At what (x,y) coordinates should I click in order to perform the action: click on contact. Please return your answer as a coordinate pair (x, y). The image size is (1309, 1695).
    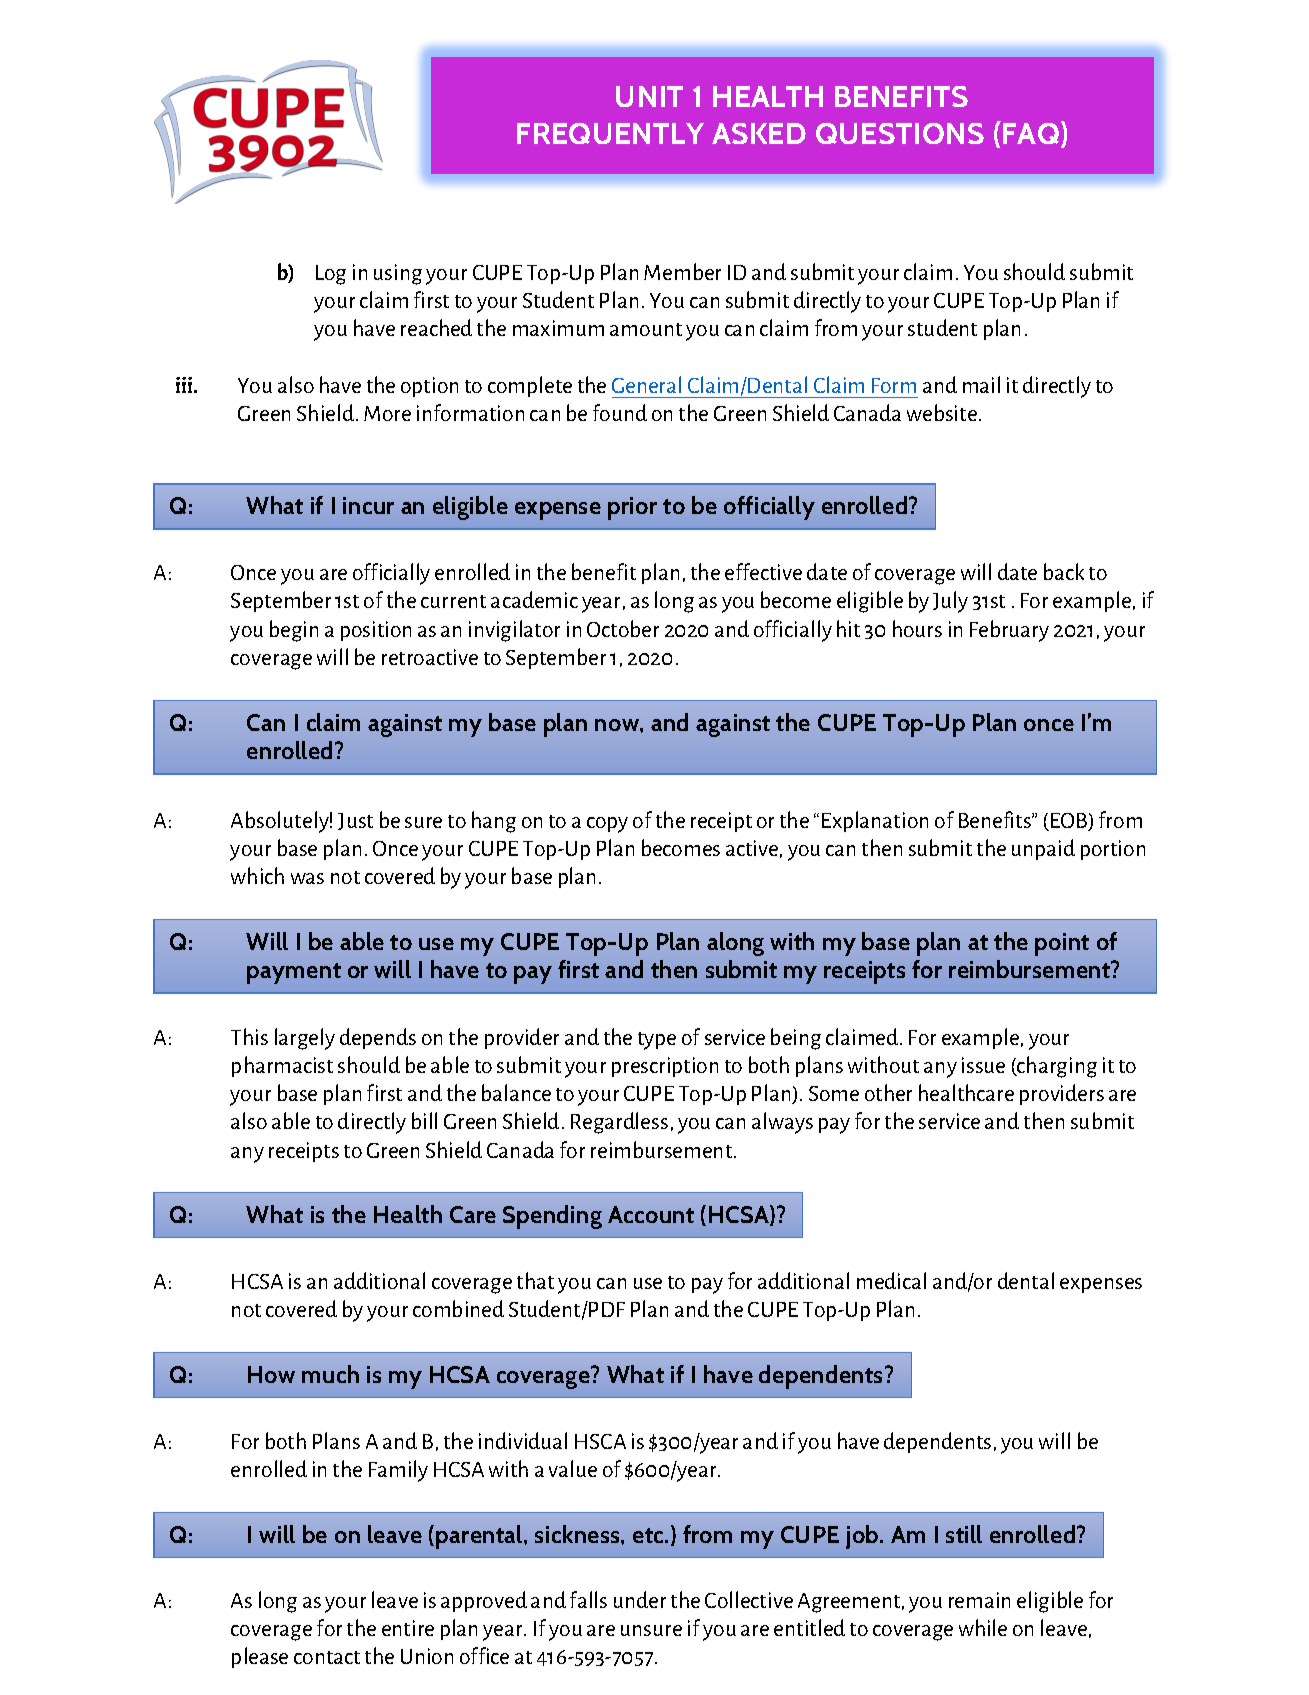
    Looking at the image, I should click on (327, 1657).
